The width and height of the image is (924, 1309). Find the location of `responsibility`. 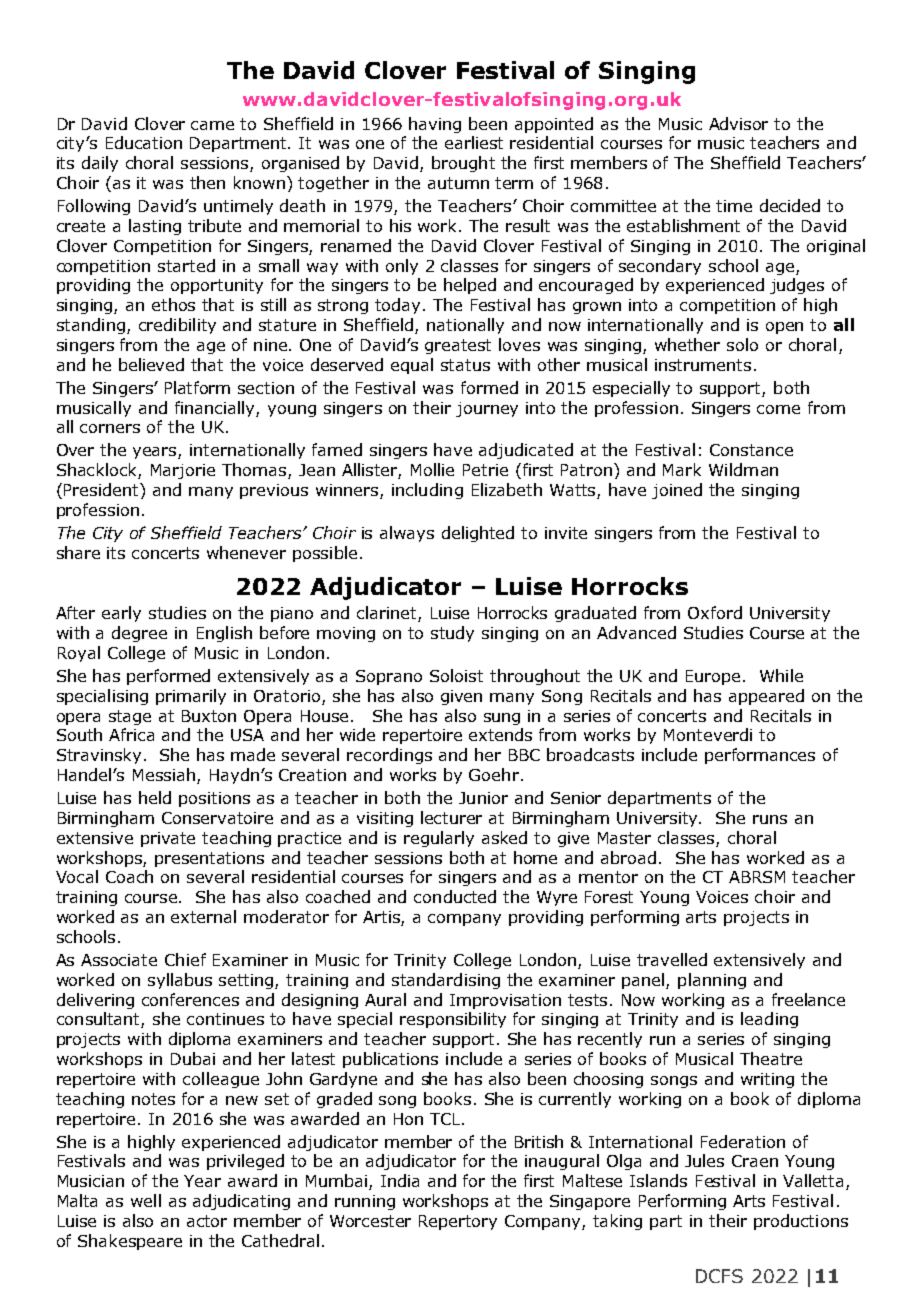

responsibility is located at coordinates (453, 1020).
